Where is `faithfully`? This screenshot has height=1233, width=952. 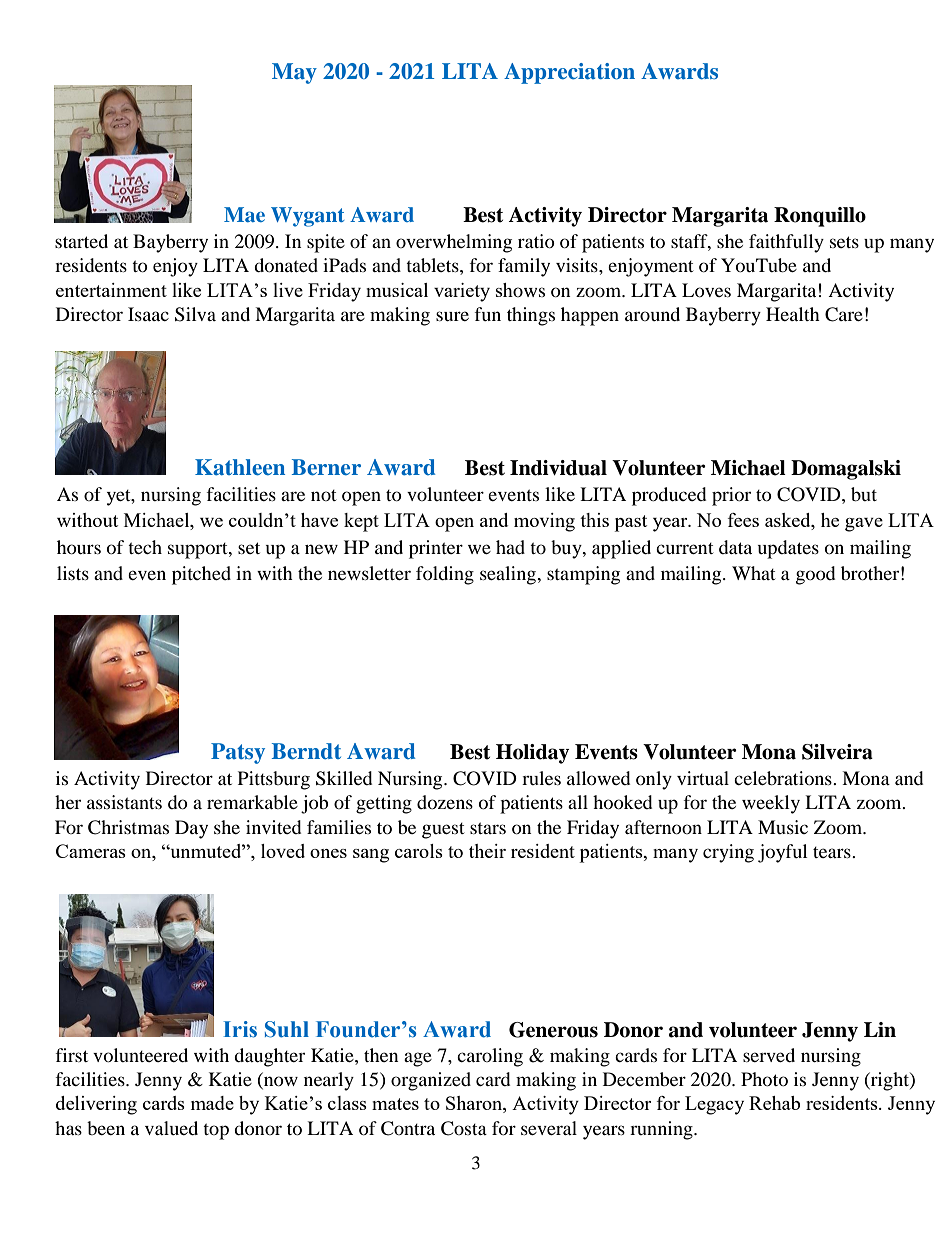 faithfully is located at coordinates (786, 243).
